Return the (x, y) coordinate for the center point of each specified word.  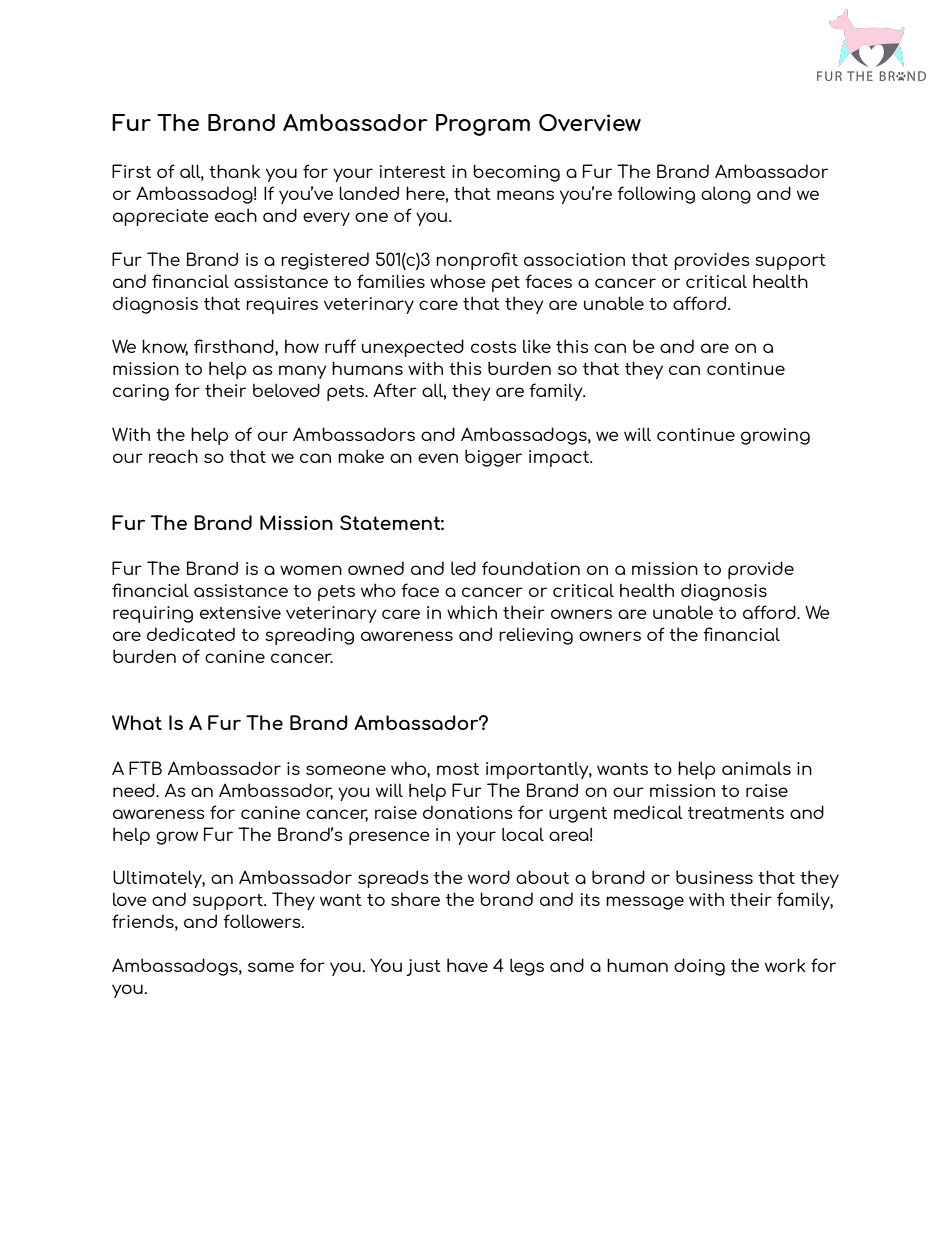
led (463, 568)
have (467, 965)
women (311, 570)
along (726, 195)
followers (263, 921)
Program (483, 125)
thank (234, 171)
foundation (531, 568)
